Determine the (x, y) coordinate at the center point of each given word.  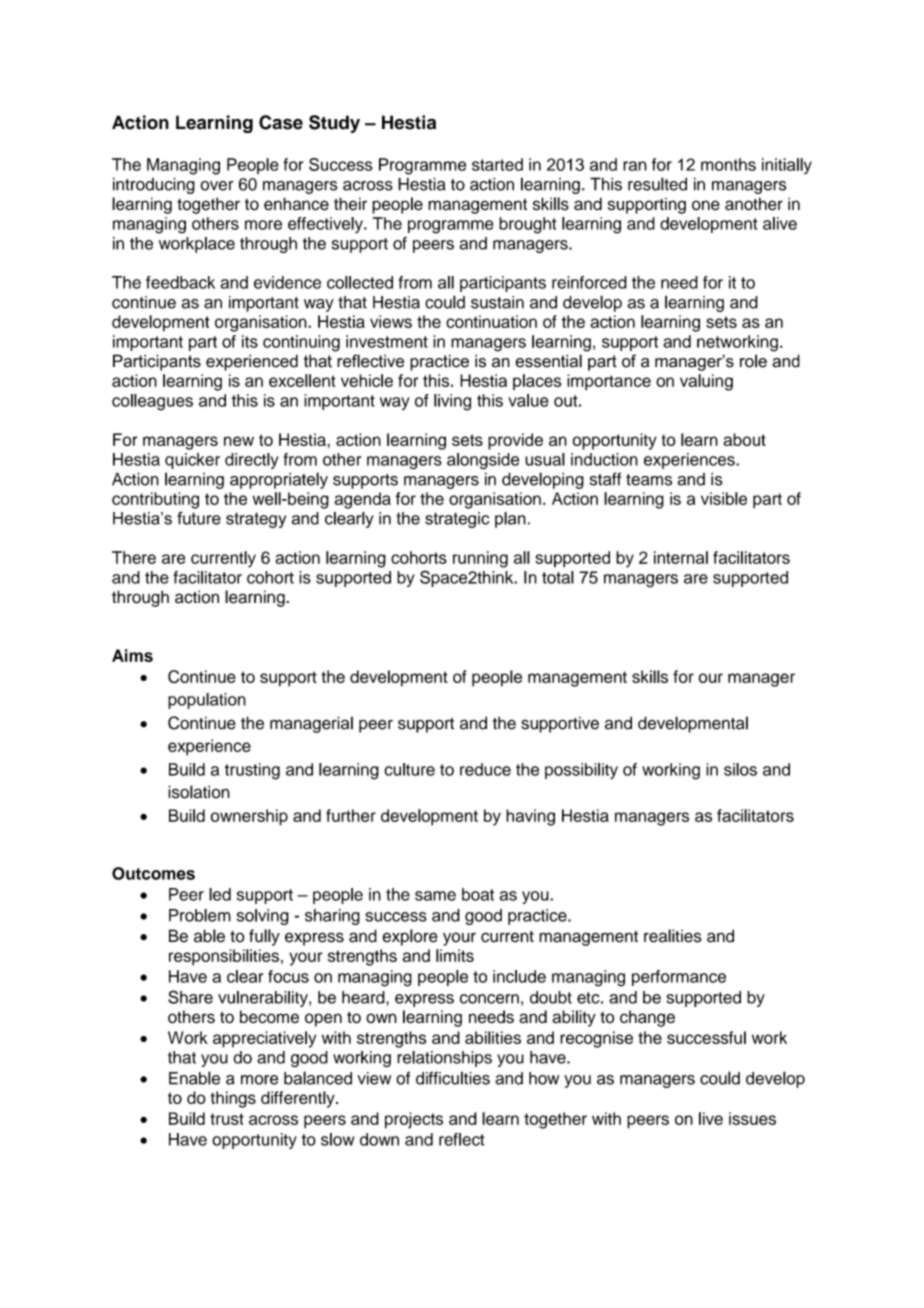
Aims (132, 655)
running (480, 559)
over (216, 186)
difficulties (453, 1078)
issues (752, 1118)
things (233, 1099)
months (728, 164)
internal (681, 557)
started (497, 164)
